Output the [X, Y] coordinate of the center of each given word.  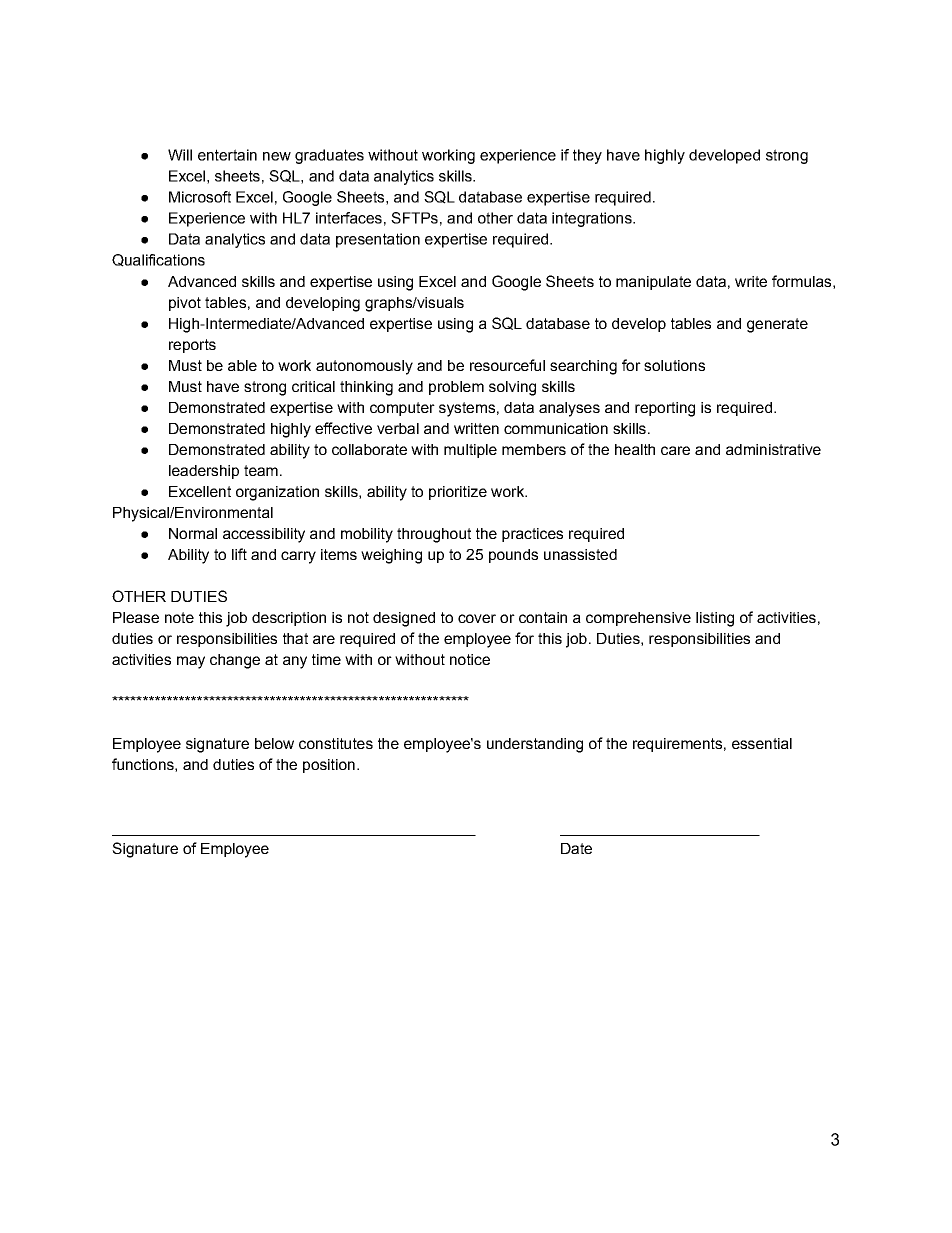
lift [239, 554]
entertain [227, 155]
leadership [204, 472]
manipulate [653, 283]
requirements [677, 745]
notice [470, 659]
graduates [329, 156]
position [329, 766]
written [476, 428]
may [191, 662]
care [675, 450]
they [587, 156]
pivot [185, 304]
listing [715, 619]
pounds [513, 556]
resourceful [507, 365]
